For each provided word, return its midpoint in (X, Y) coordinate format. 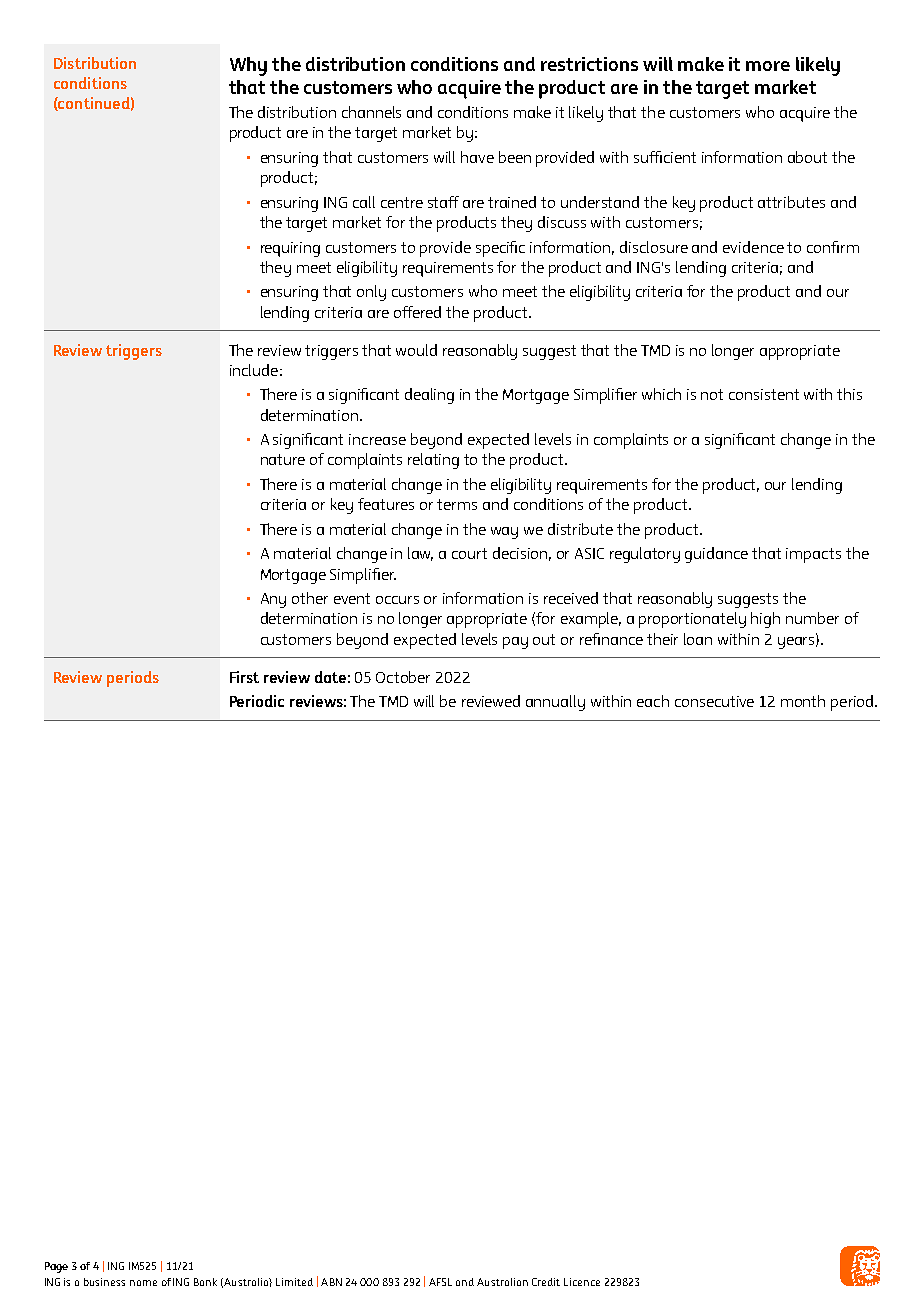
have (477, 157)
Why (248, 66)
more (768, 66)
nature (283, 459)
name (143, 1283)
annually (555, 703)
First (244, 677)
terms (457, 504)
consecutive (714, 701)
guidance (716, 555)
